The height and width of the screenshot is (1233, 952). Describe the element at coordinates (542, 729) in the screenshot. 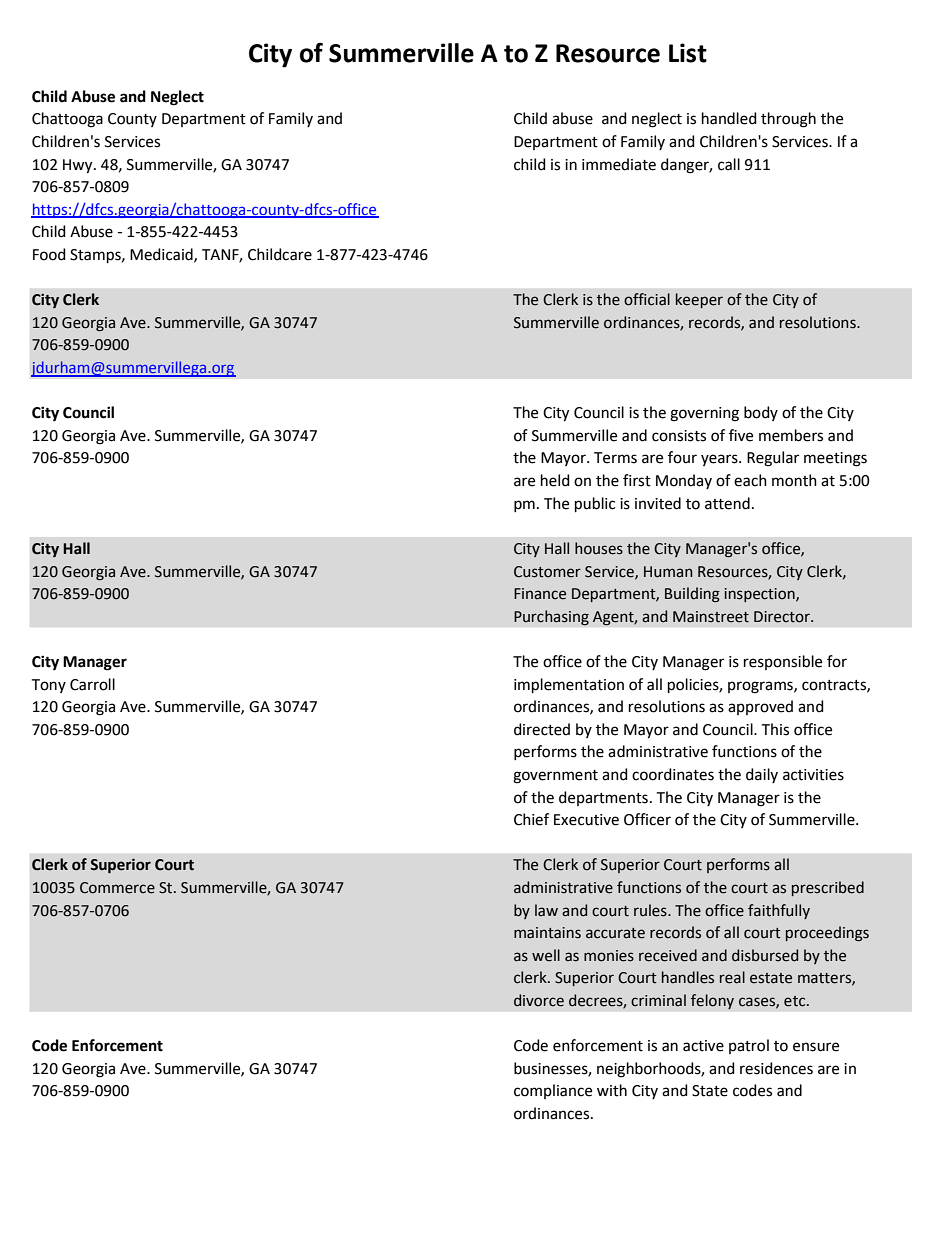

I see `directed` at that location.
